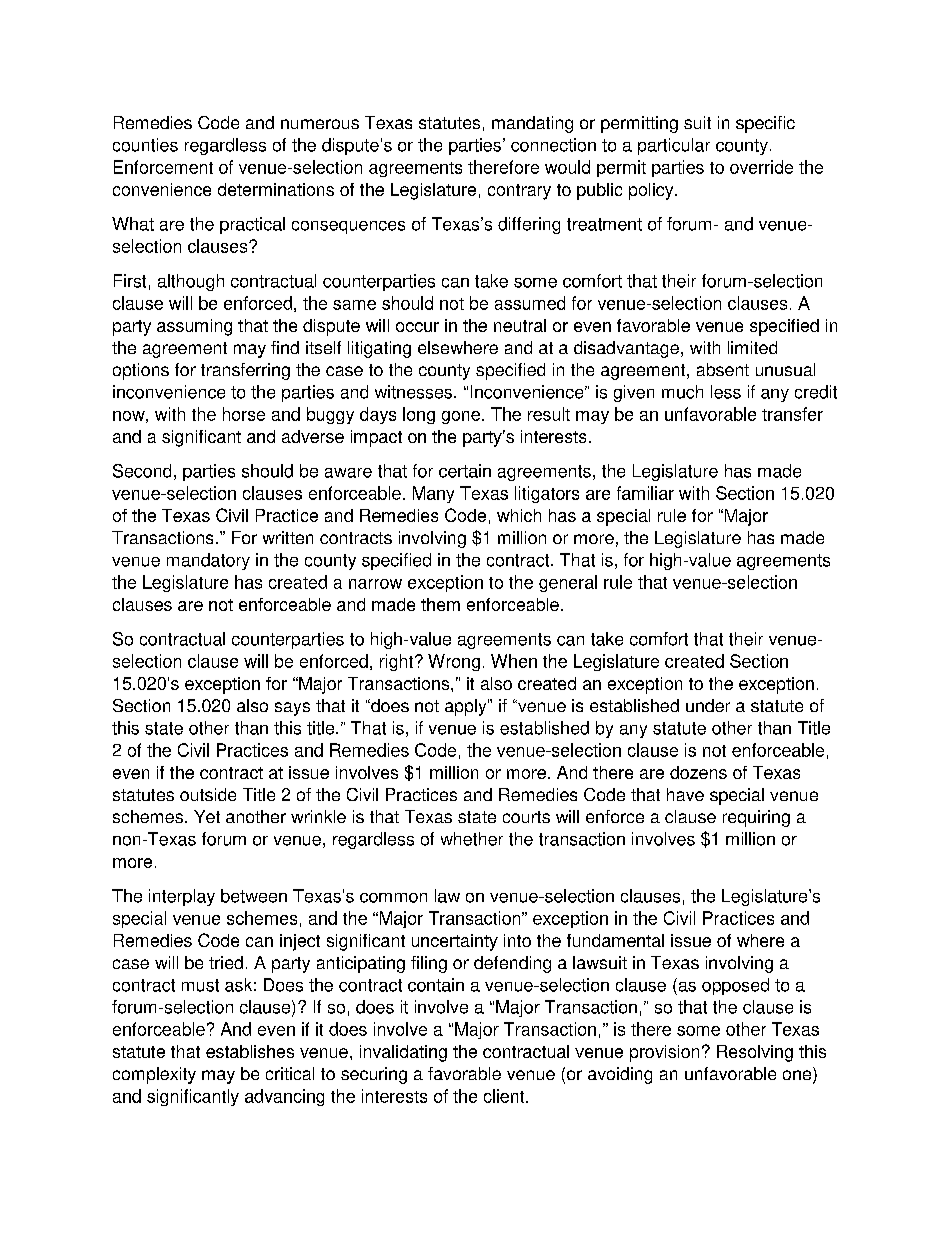 The image size is (952, 1233). Describe the element at coordinates (761, 167) in the document. I see `override` at that location.
